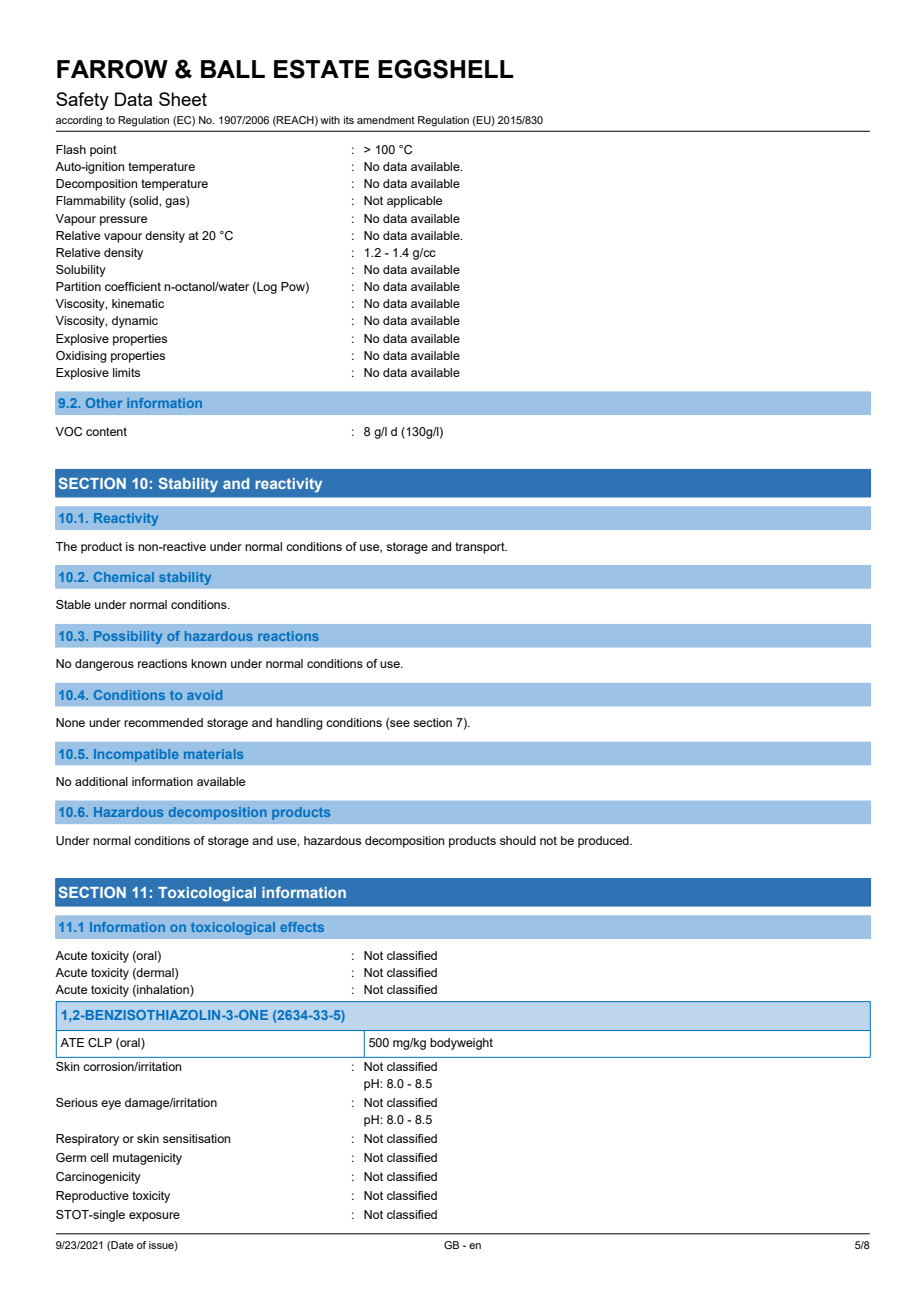  What do you see at coordinates (330, 120) in the screenshot?
I see `with` at bounding box center [330, 120].
